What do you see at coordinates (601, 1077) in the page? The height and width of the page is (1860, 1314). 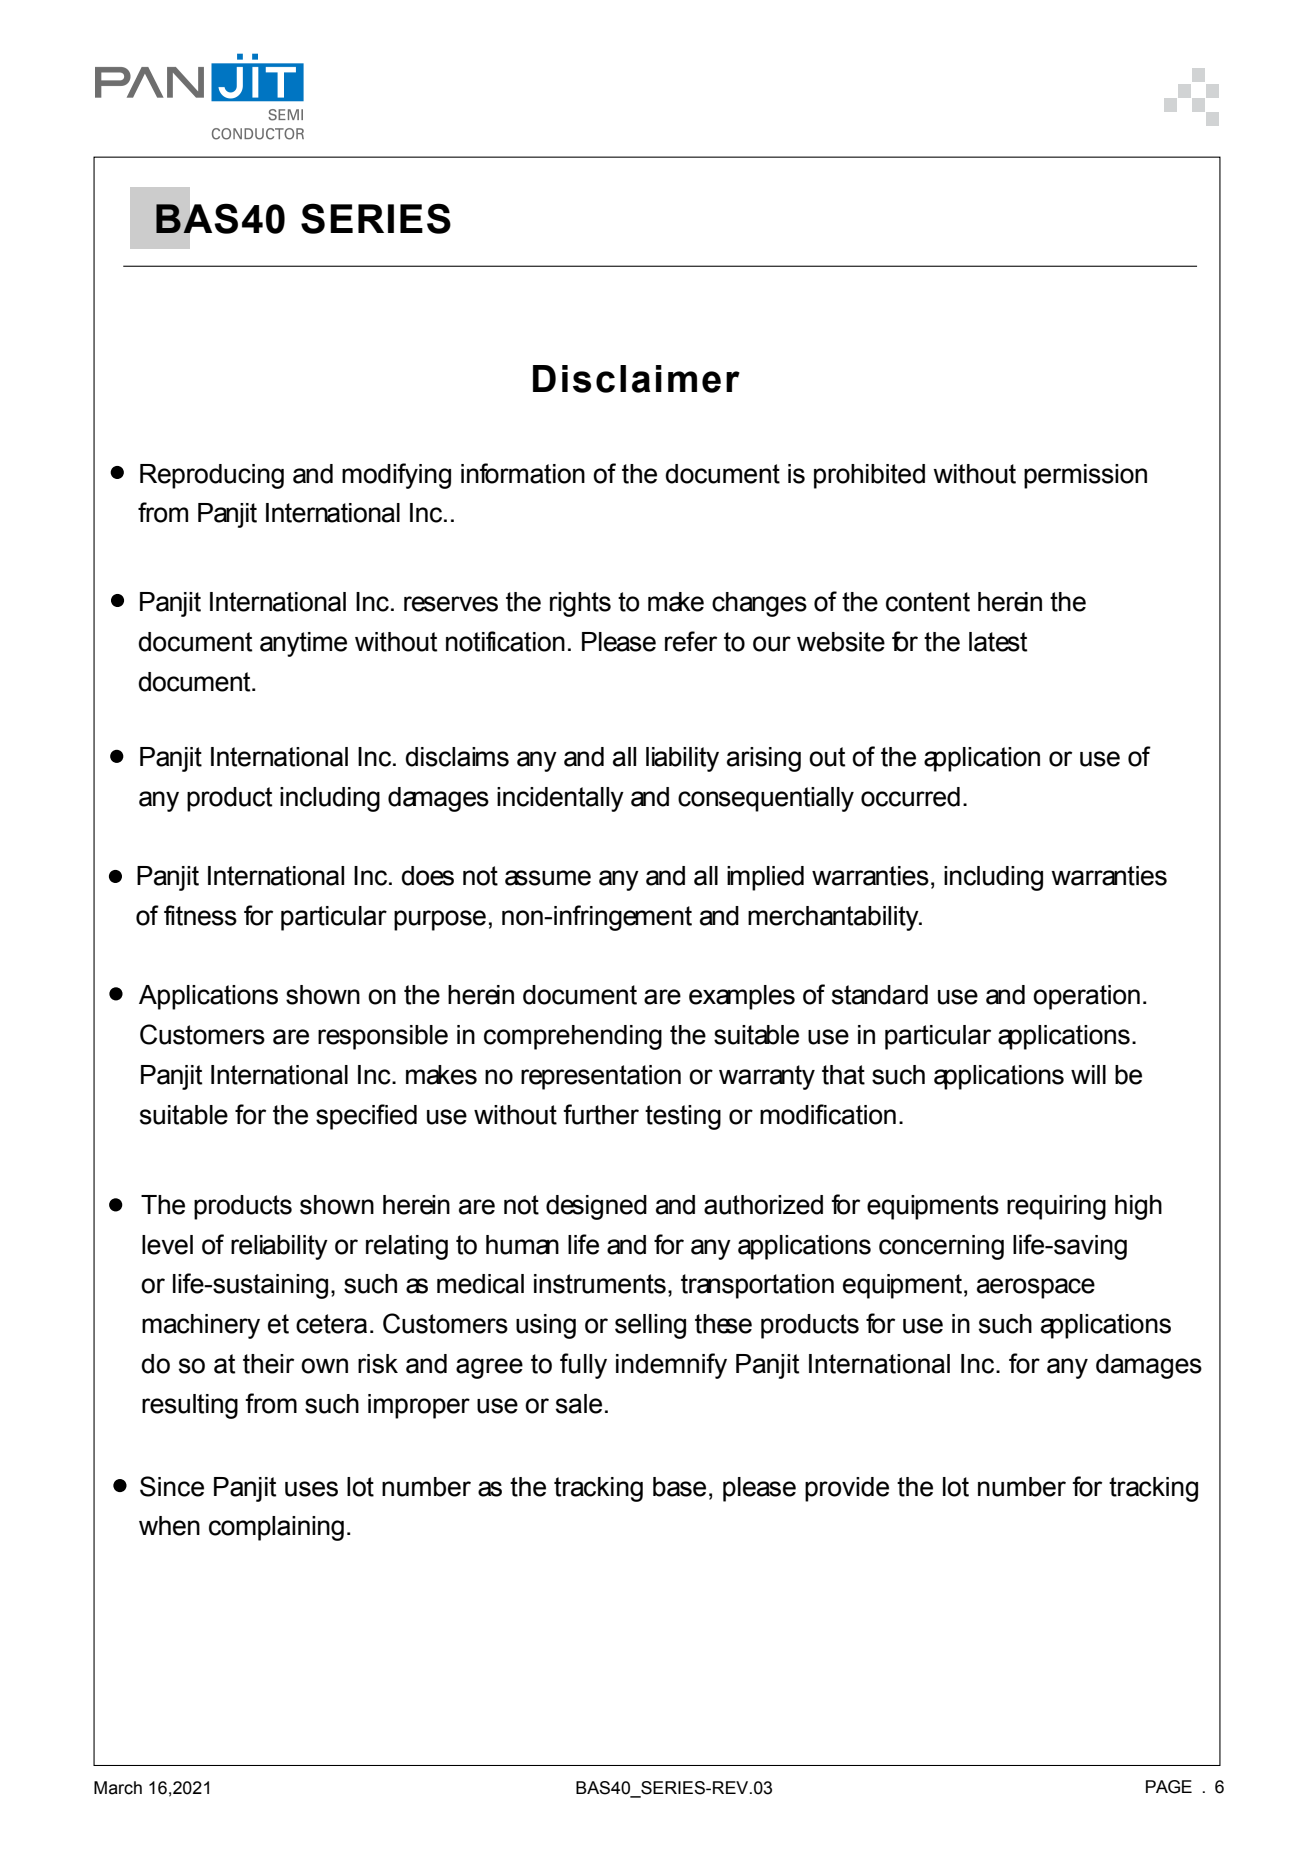 I see `representation` at bounding box center [601, 1077].
